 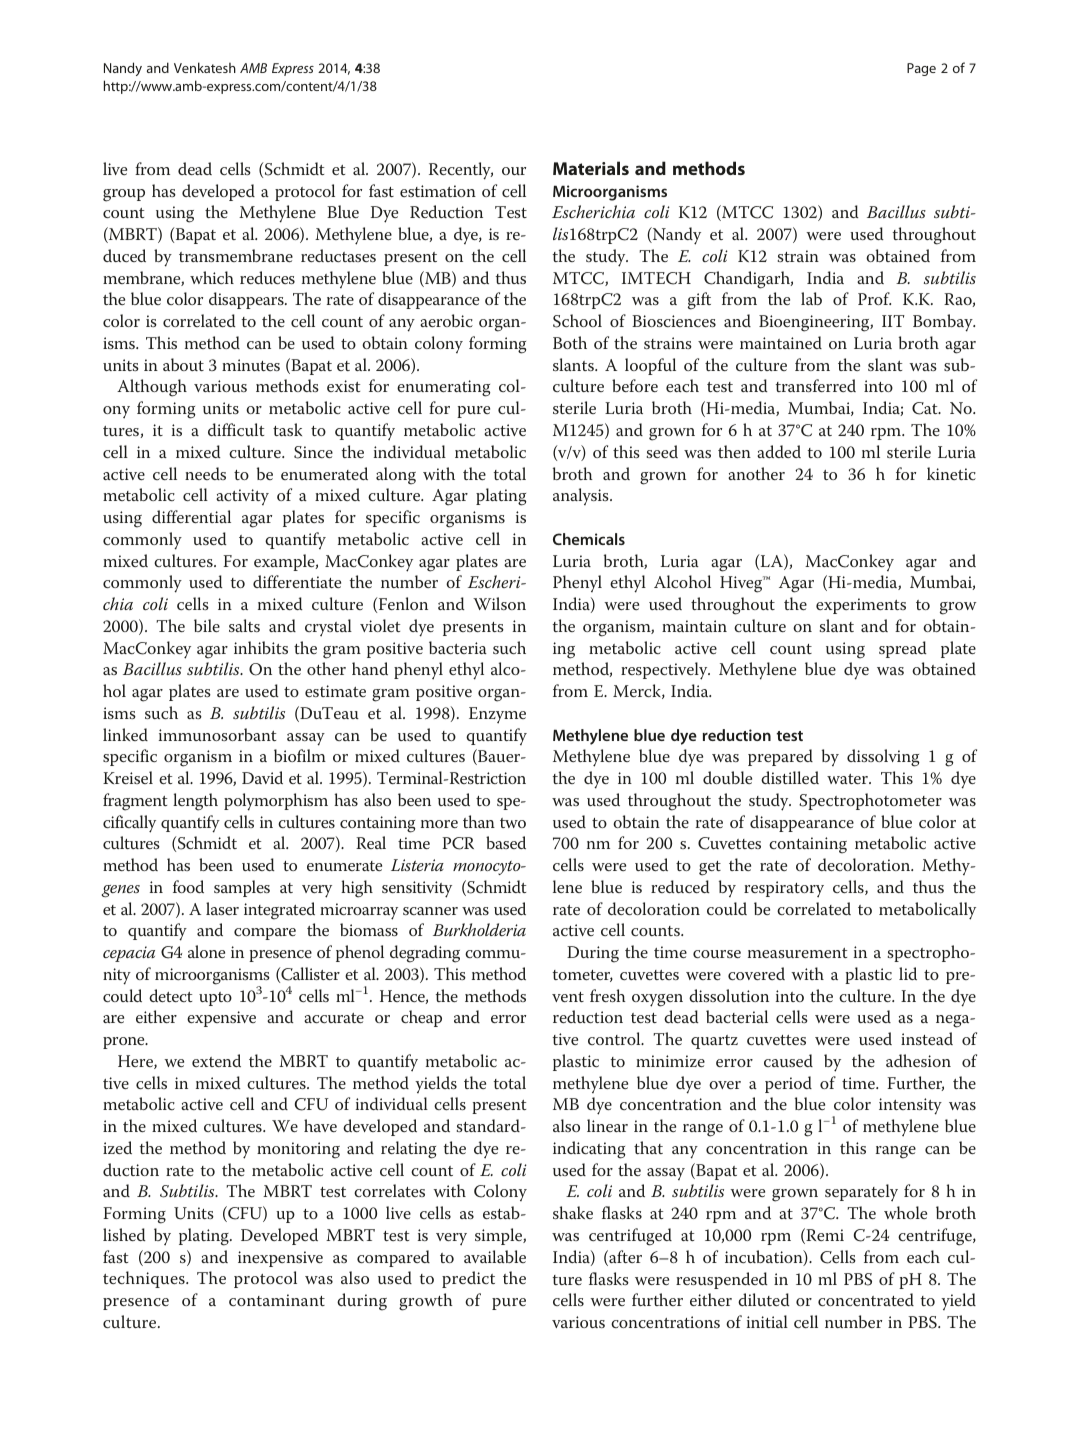 What do you see at coordinates (506, 842) in the screenshot?
I see `based` at bounding box center [506, 842].
